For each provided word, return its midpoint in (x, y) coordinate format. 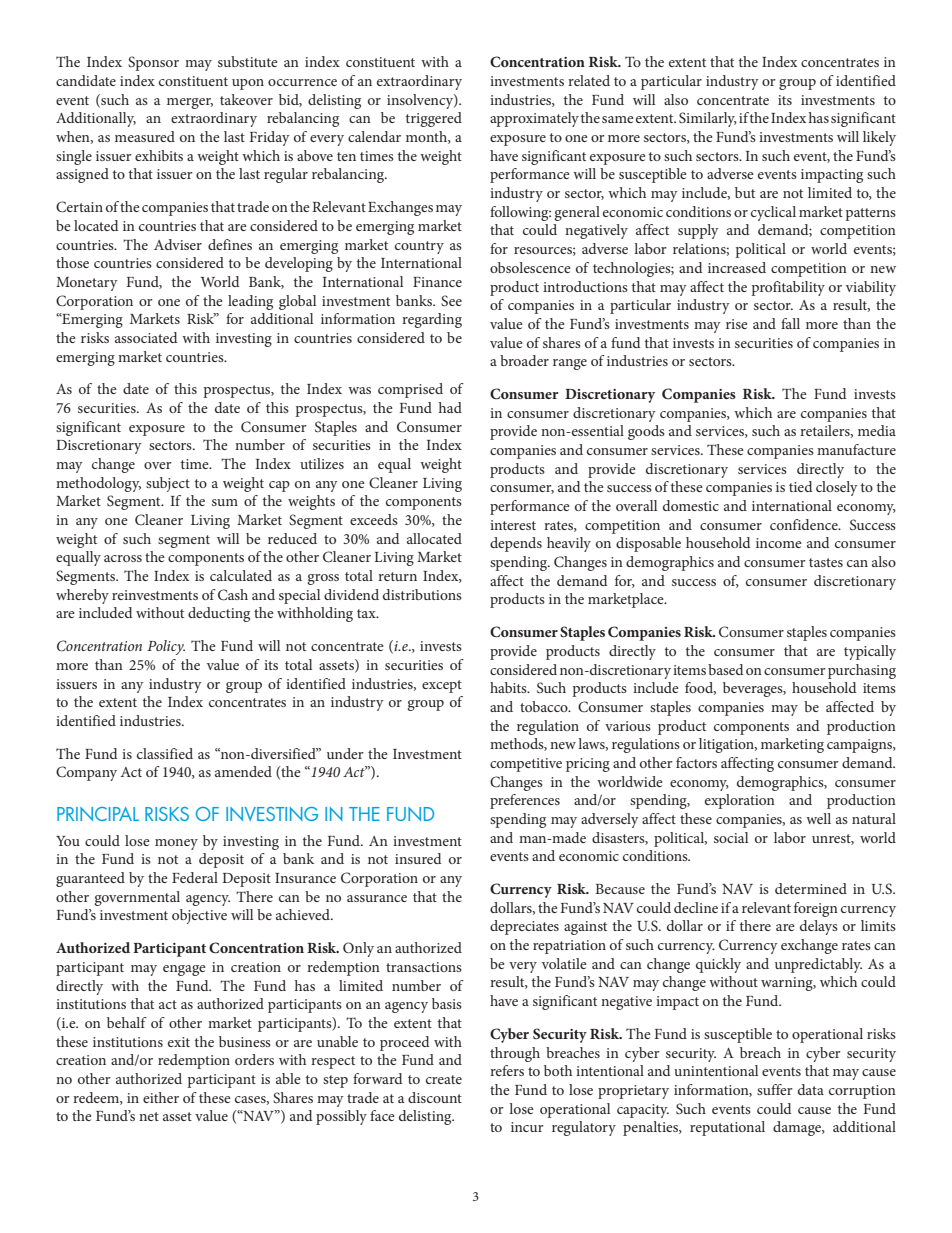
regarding (432, 320)
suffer (775, 1089)
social (731, 837)
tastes (826, 562)
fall (790, 323)
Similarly (708, 119)
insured (418, 858)
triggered (434, 119)
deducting (219, 614)
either (161, 1097)
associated (146, 337)
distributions (422, 594)
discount (435, 1097)
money (176, 844)
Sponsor (153, 63)
